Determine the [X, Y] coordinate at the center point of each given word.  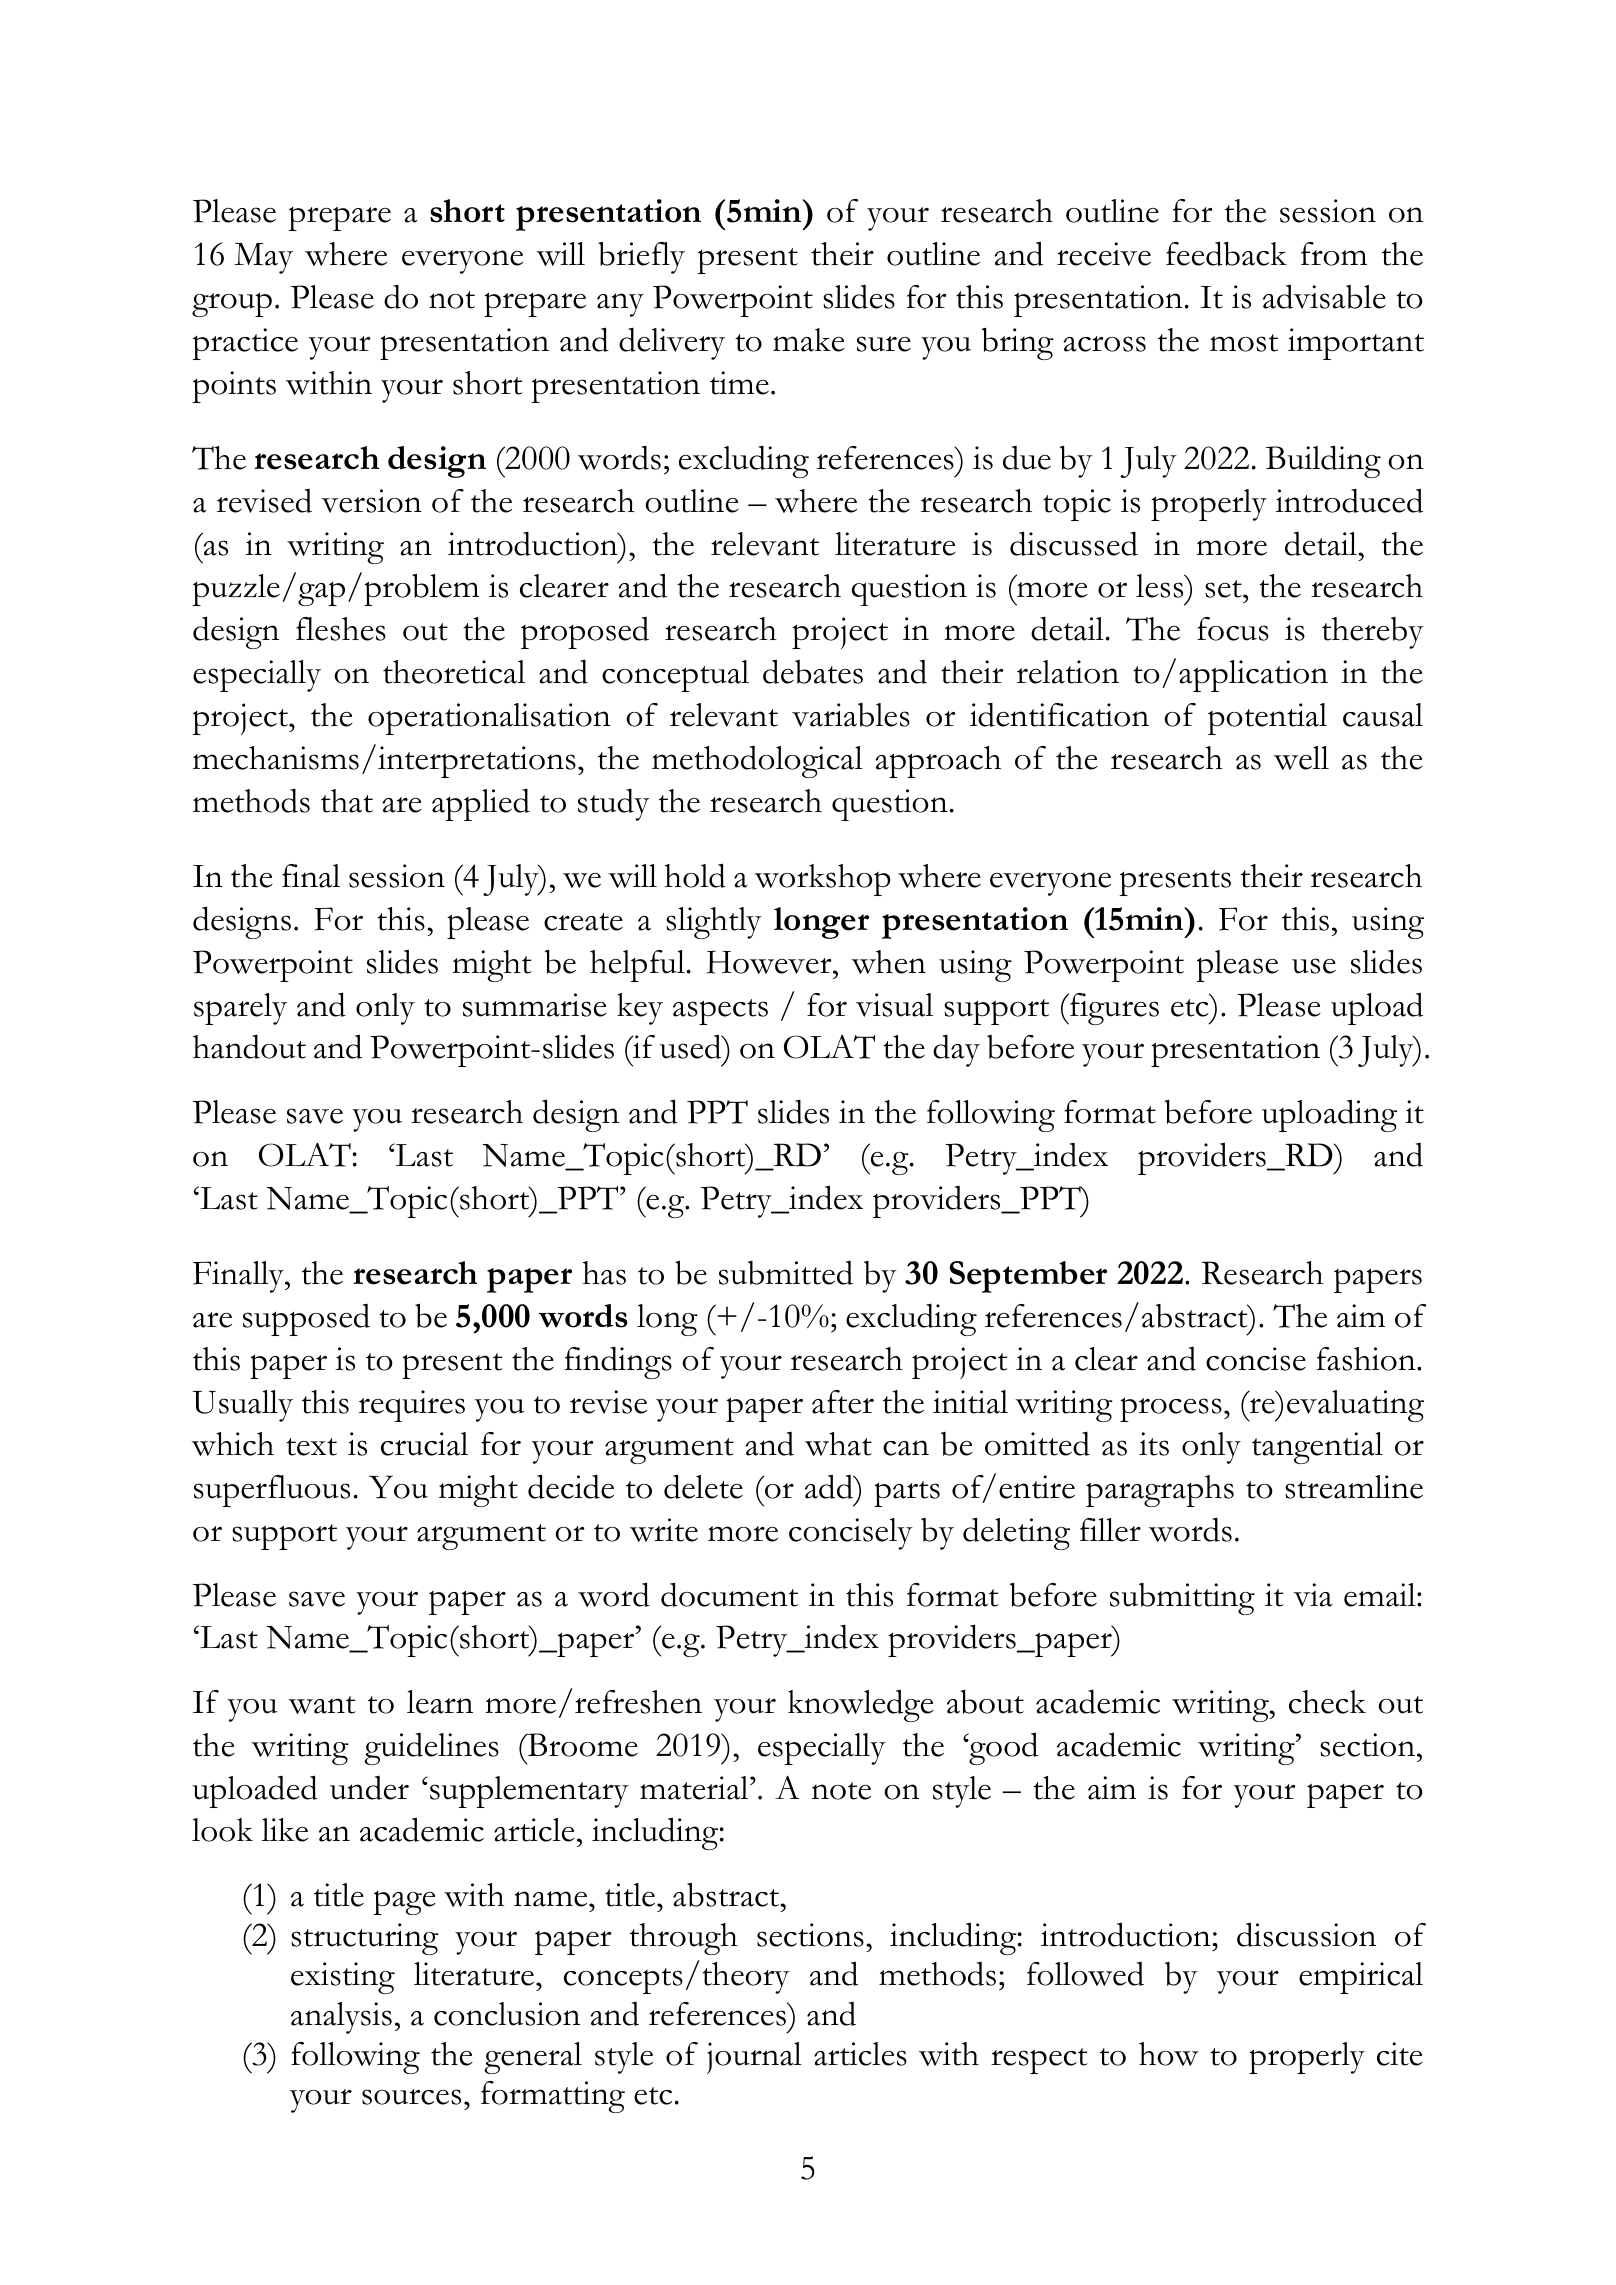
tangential [1317, 1448]
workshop [822, 880]
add [830, 1486]
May [263, 258]
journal [754, 2058]
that [347, 801]
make [809, 340]
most [1244, 343]
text [311, 1447]
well [1301, 758]
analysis [341, 2018]
